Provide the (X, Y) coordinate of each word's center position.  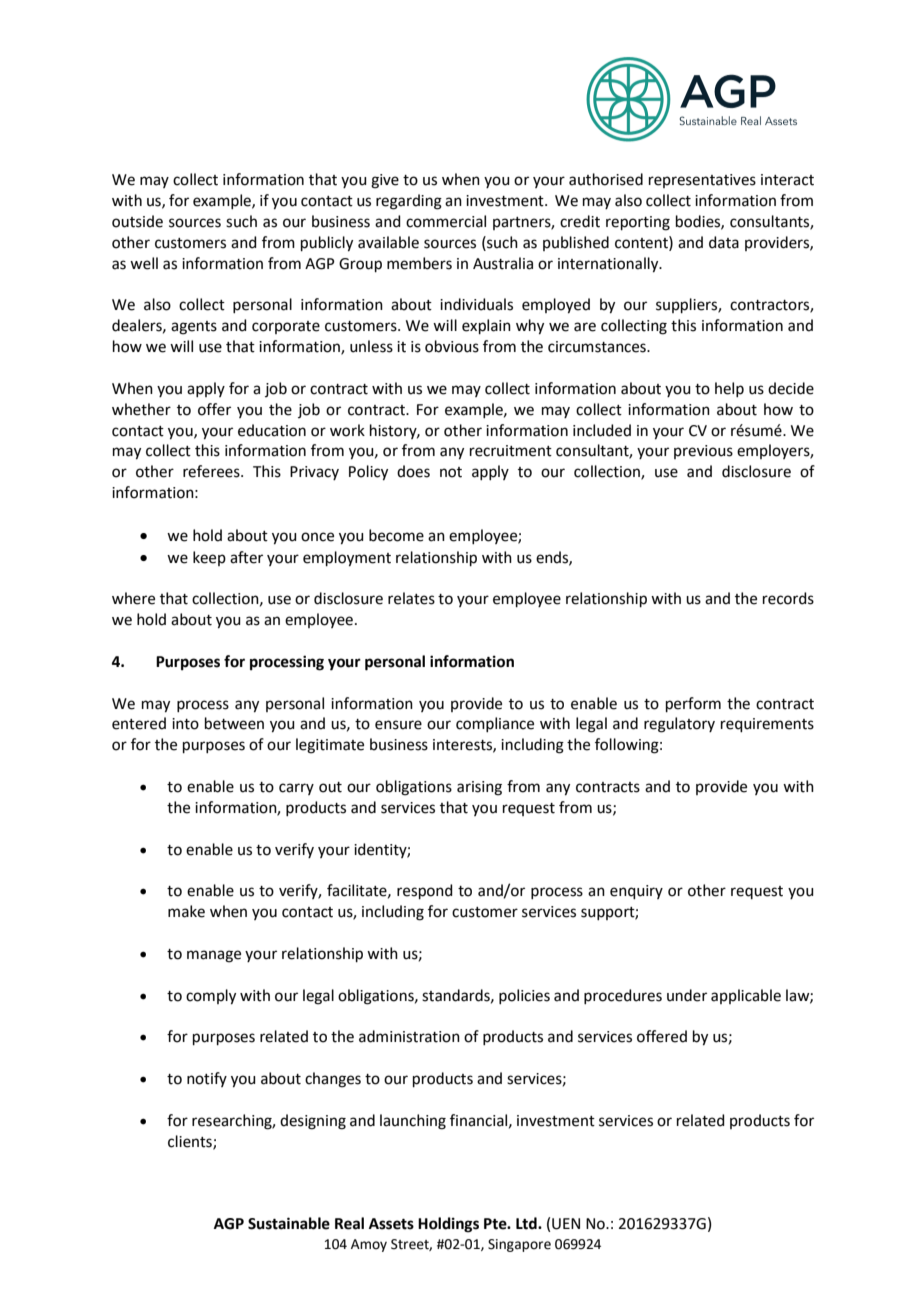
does (413, 471)
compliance (495, 724)
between (234, 723)
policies (524, 996)
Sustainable (289, 1223)
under (687, 995)
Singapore (519, 1245)
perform (693, 704)
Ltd (527, 1223)
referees (212, 471)
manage (214, 956)
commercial (446, 221)
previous (703, 452)
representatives (702, 181)
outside (137, 221)
